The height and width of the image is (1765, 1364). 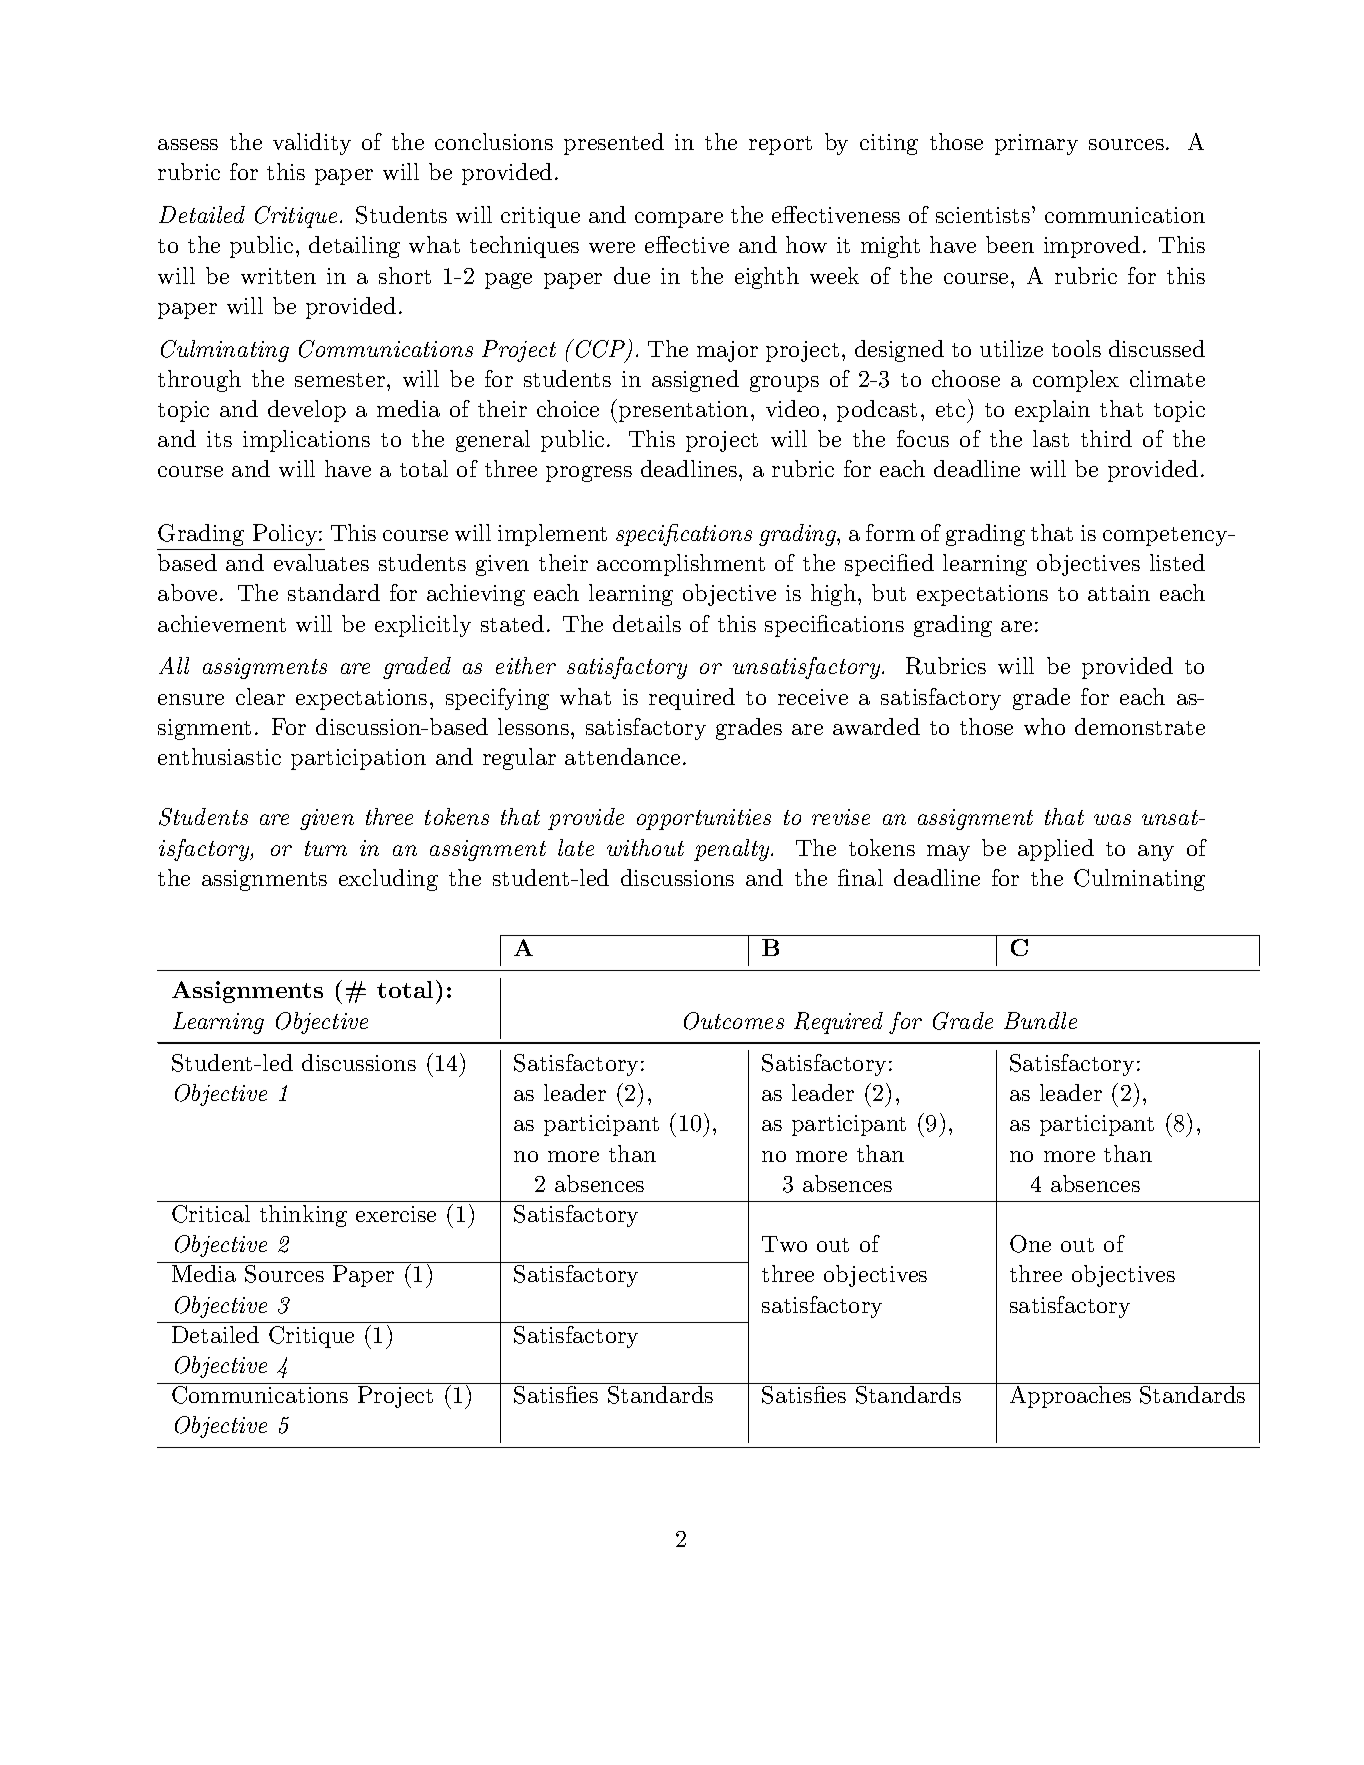 I want to click on Two, so click(x=784, y=1244).
